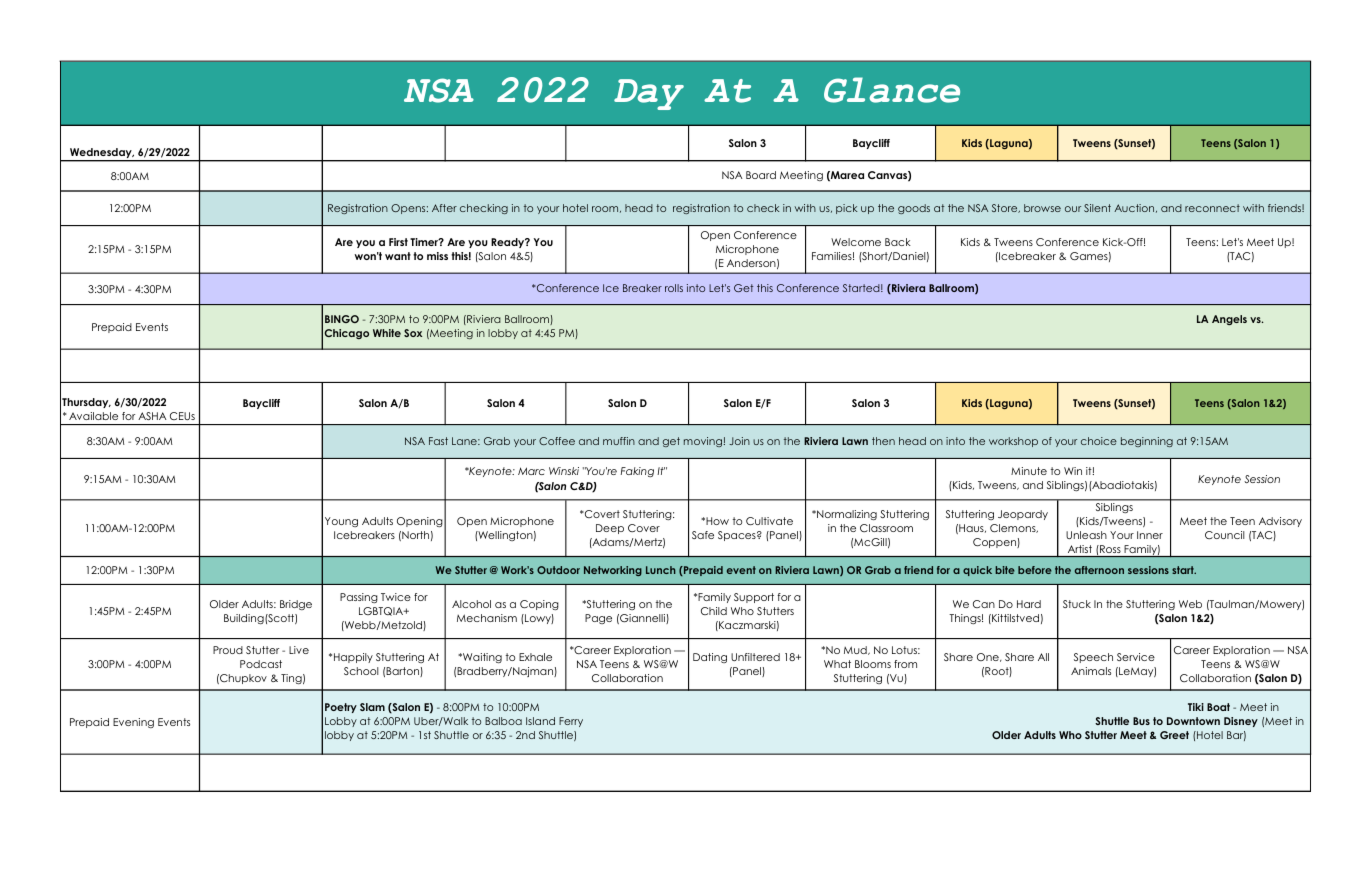 The width and height of the image is (1372, 887). Describe the element at coordinates (1097, 208) in the image. I see `Silent` at that location.
